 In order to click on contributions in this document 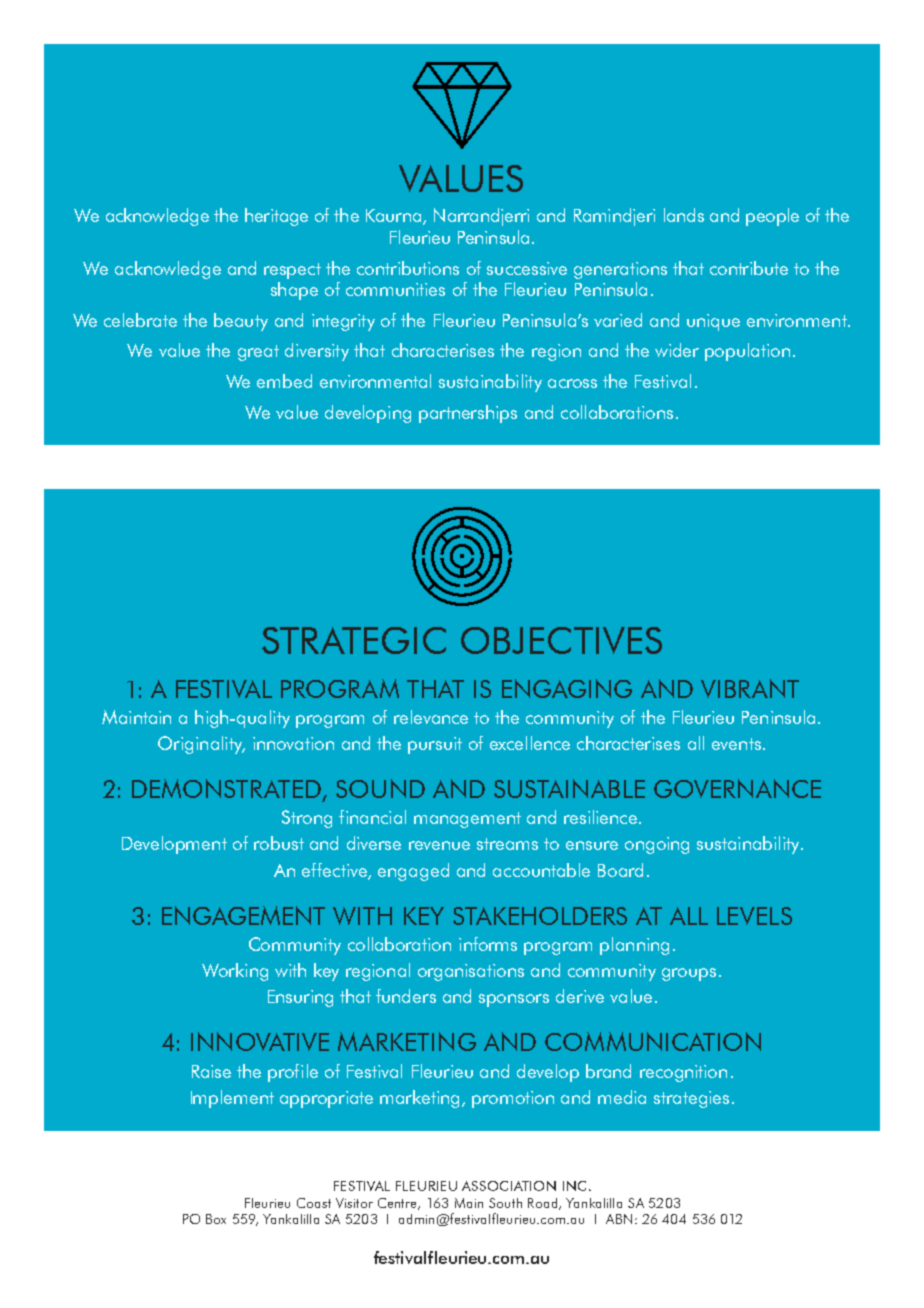, I will do `click(408, 268)`.
